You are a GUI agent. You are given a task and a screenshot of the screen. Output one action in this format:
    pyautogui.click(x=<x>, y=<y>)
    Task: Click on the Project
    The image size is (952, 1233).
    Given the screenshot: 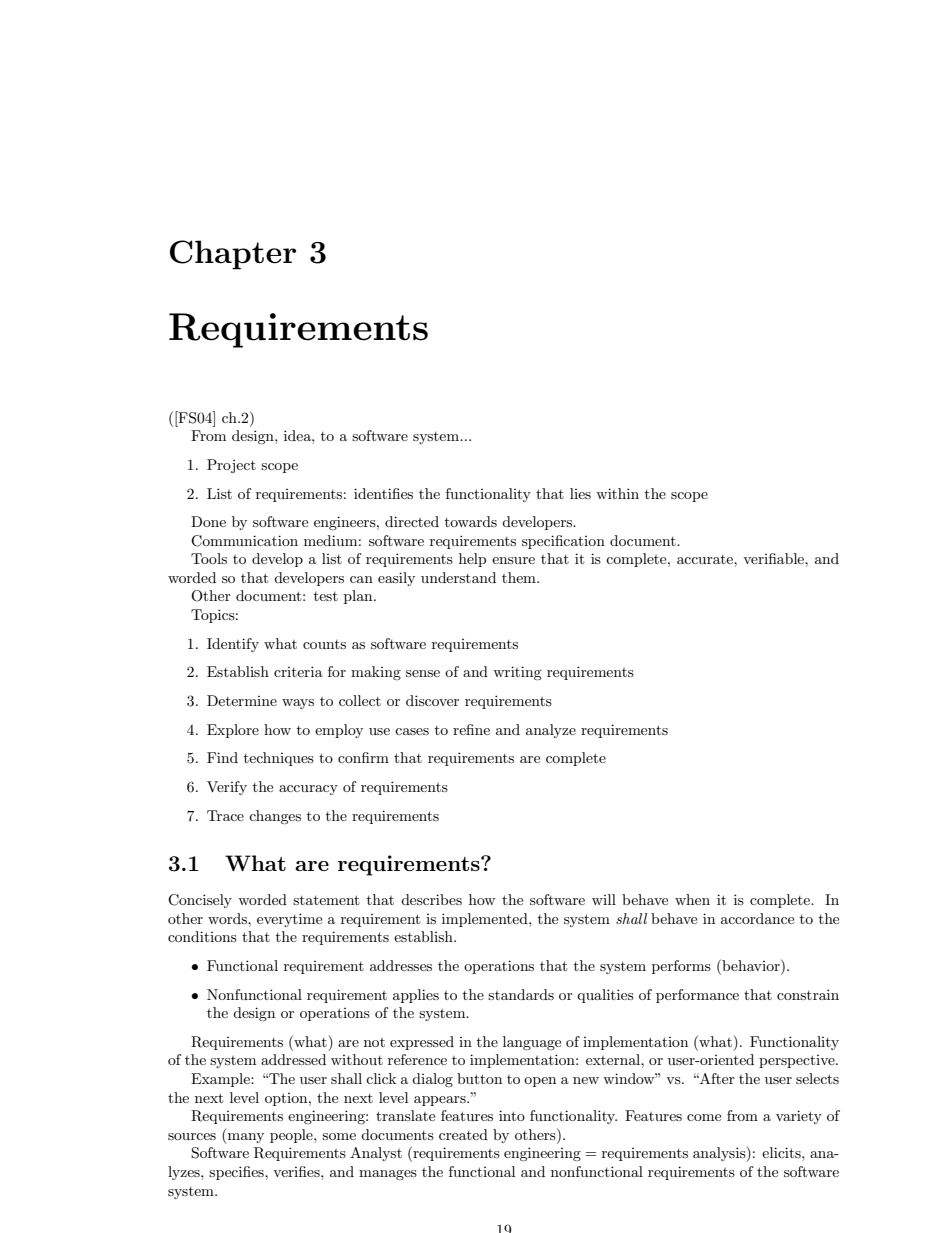 What is the action you would take?
    pyautogui.click(x=231, y=466)
